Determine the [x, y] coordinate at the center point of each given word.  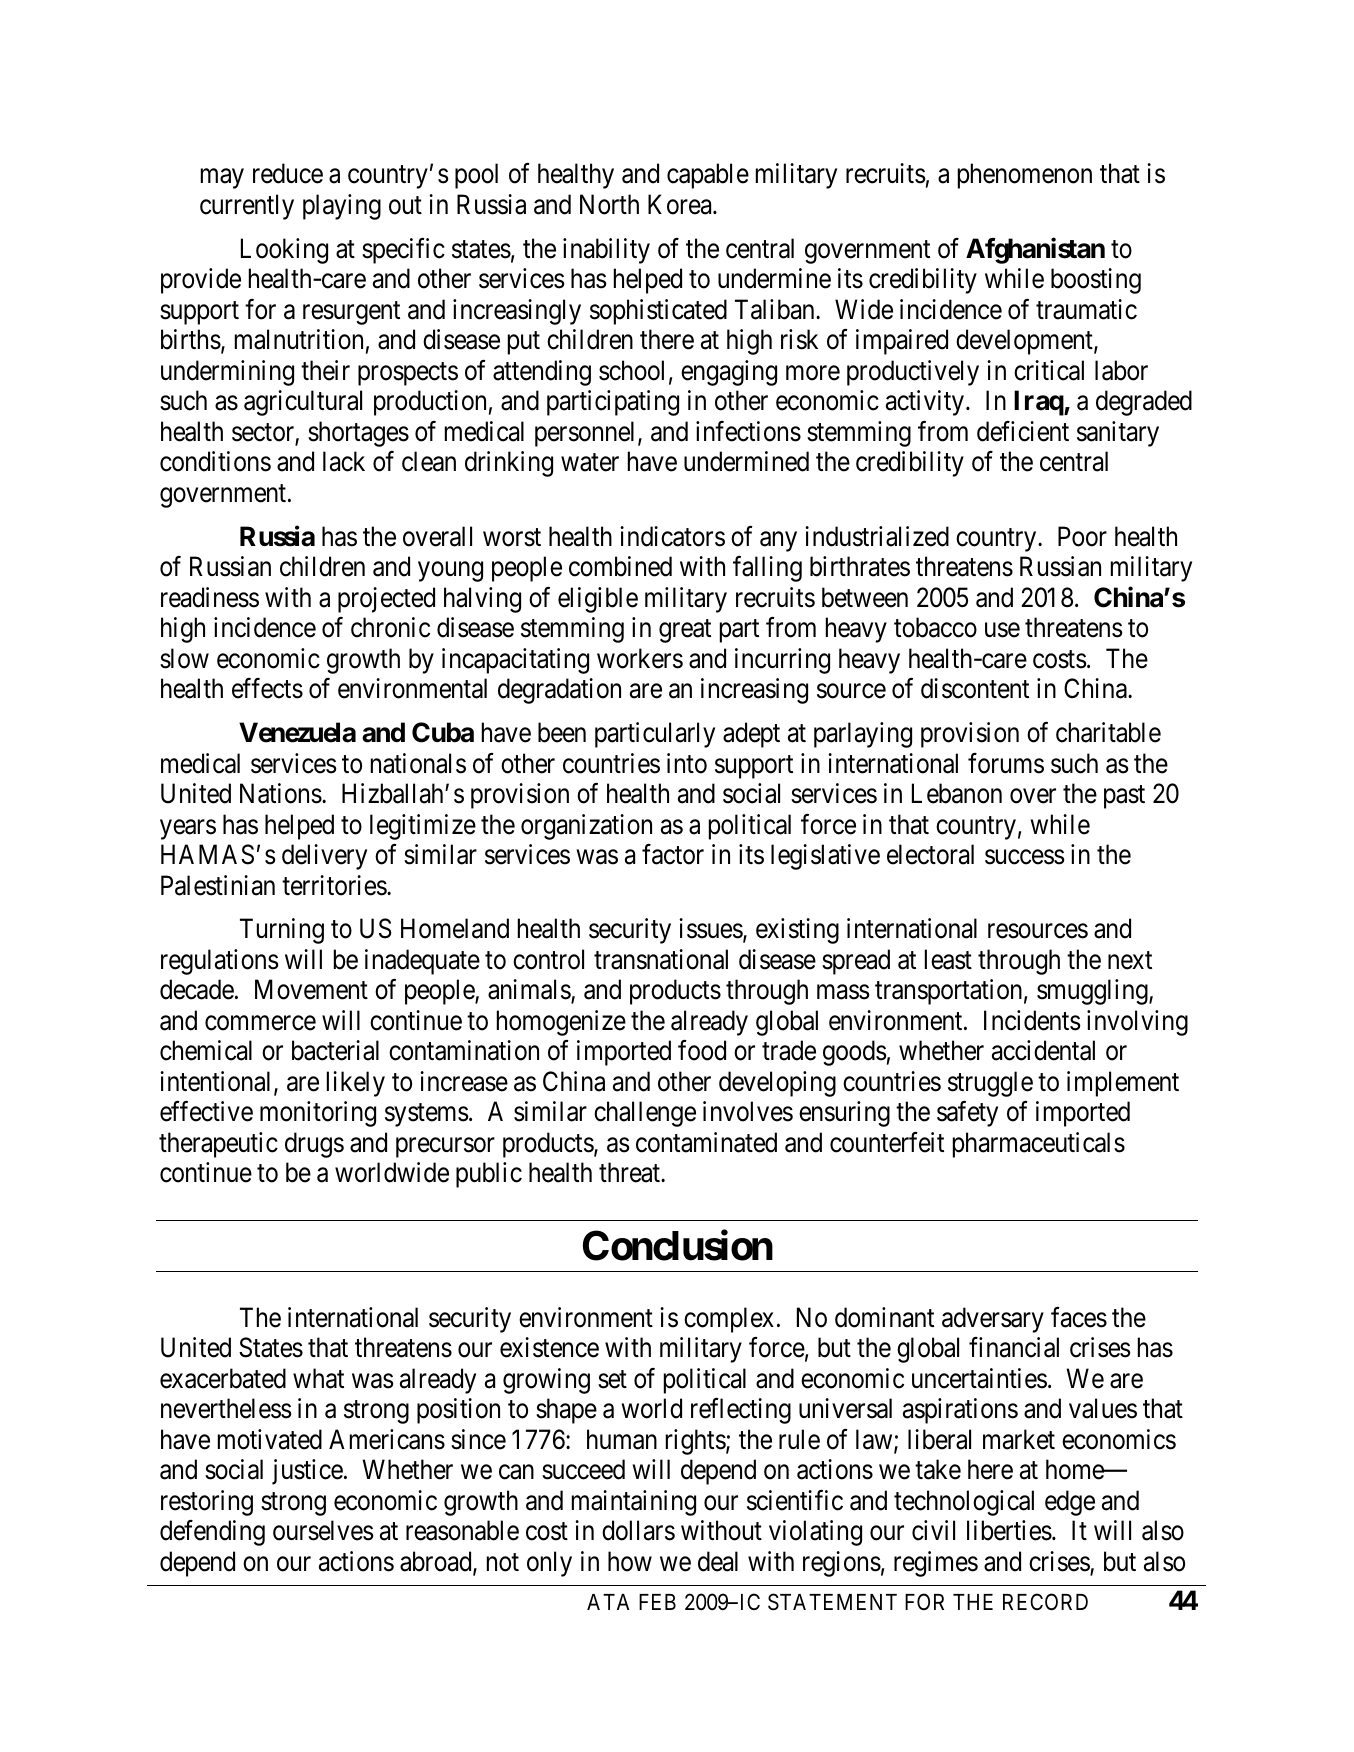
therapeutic [218, 1145]
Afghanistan [1035, 250]
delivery [324, 857]
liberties [1009, 1530]
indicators [672, 536]
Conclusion [678, 1245]
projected [386, 600]
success [1025, 857]
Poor [1082, 536]
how [630, 1561]
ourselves [323, 1530]
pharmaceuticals [1039, 1145]
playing [342, 207]
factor [673, 854]
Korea [681, 204]
